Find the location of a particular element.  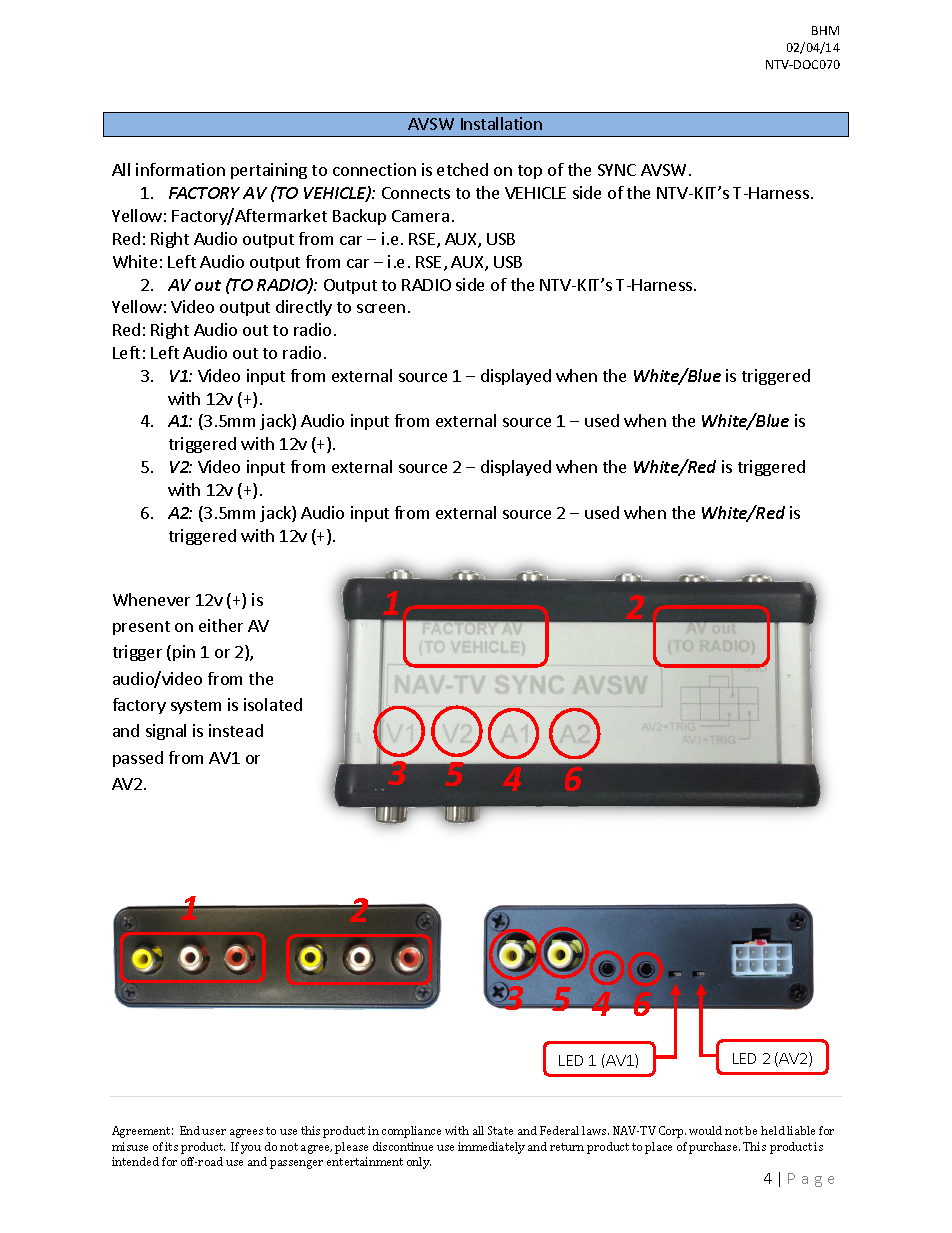

SYNC is located at coordinates (617, 170).
